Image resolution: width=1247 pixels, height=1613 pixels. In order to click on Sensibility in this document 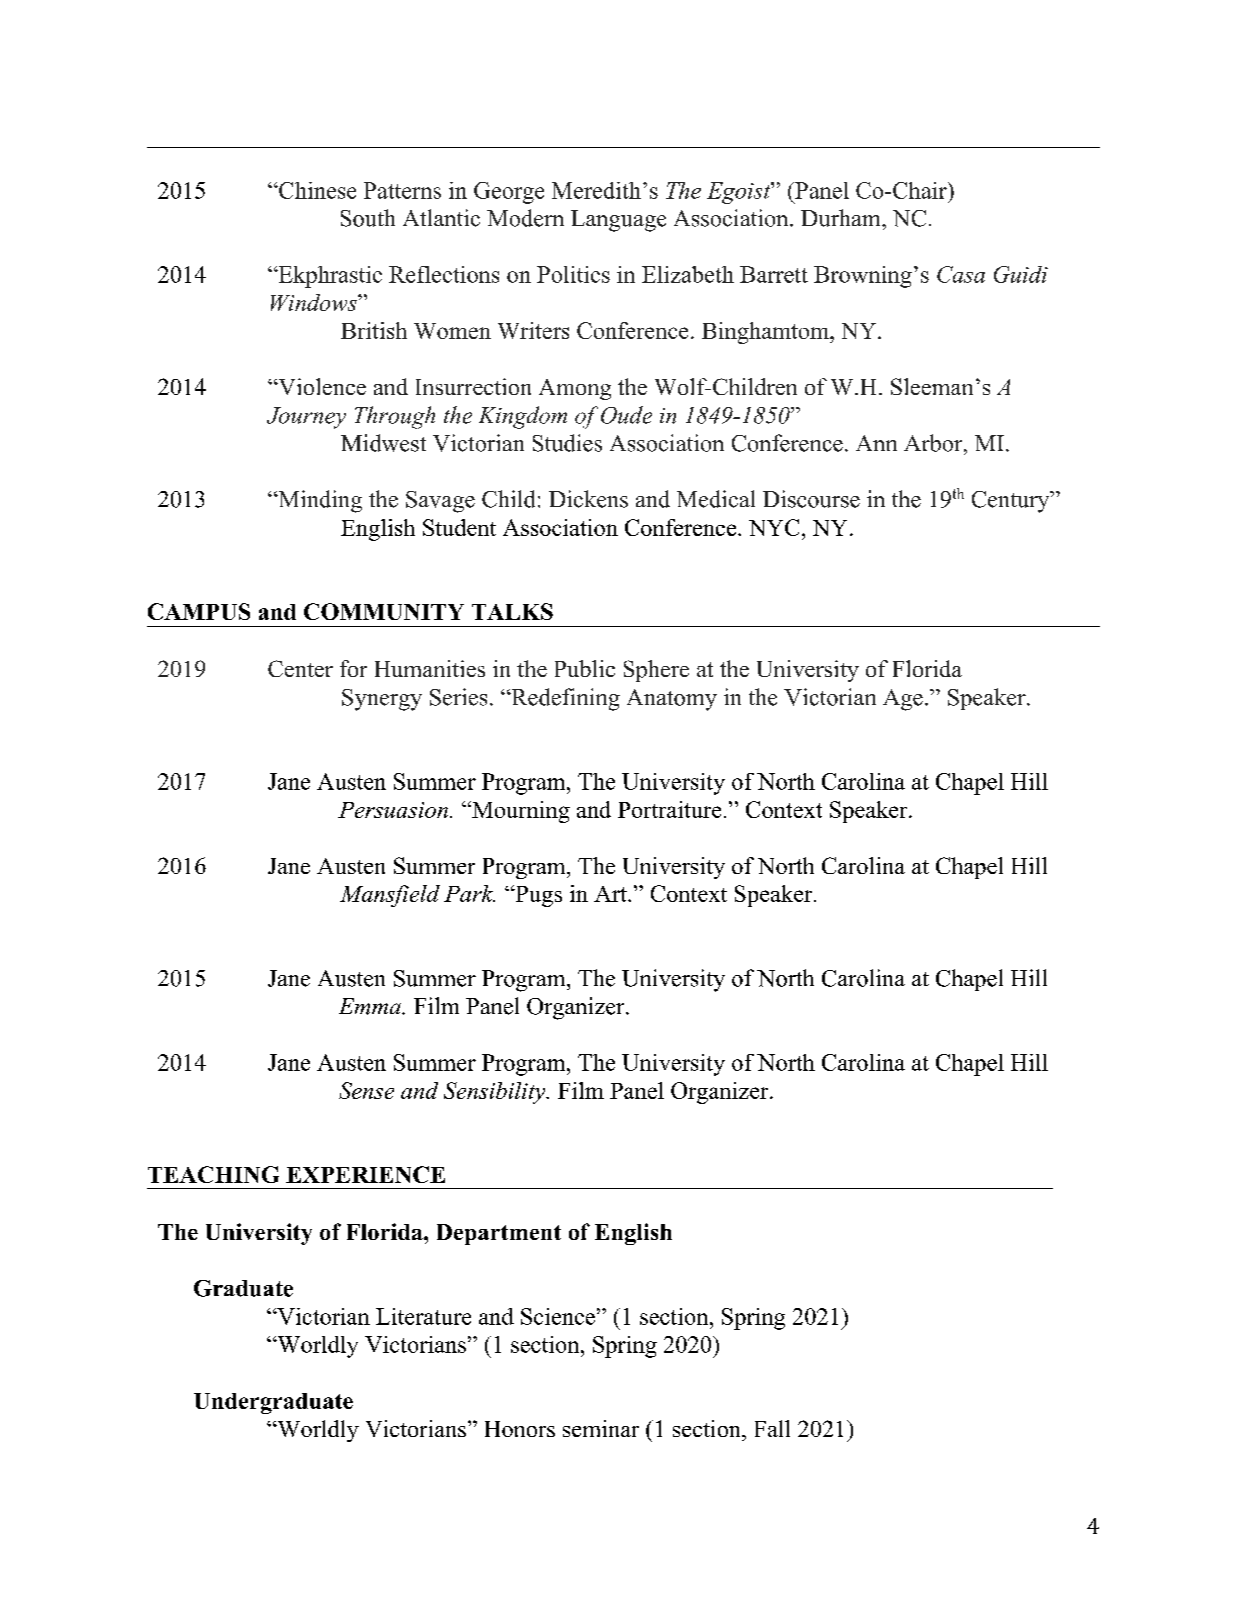, I will do `click(496, 1093)`.
